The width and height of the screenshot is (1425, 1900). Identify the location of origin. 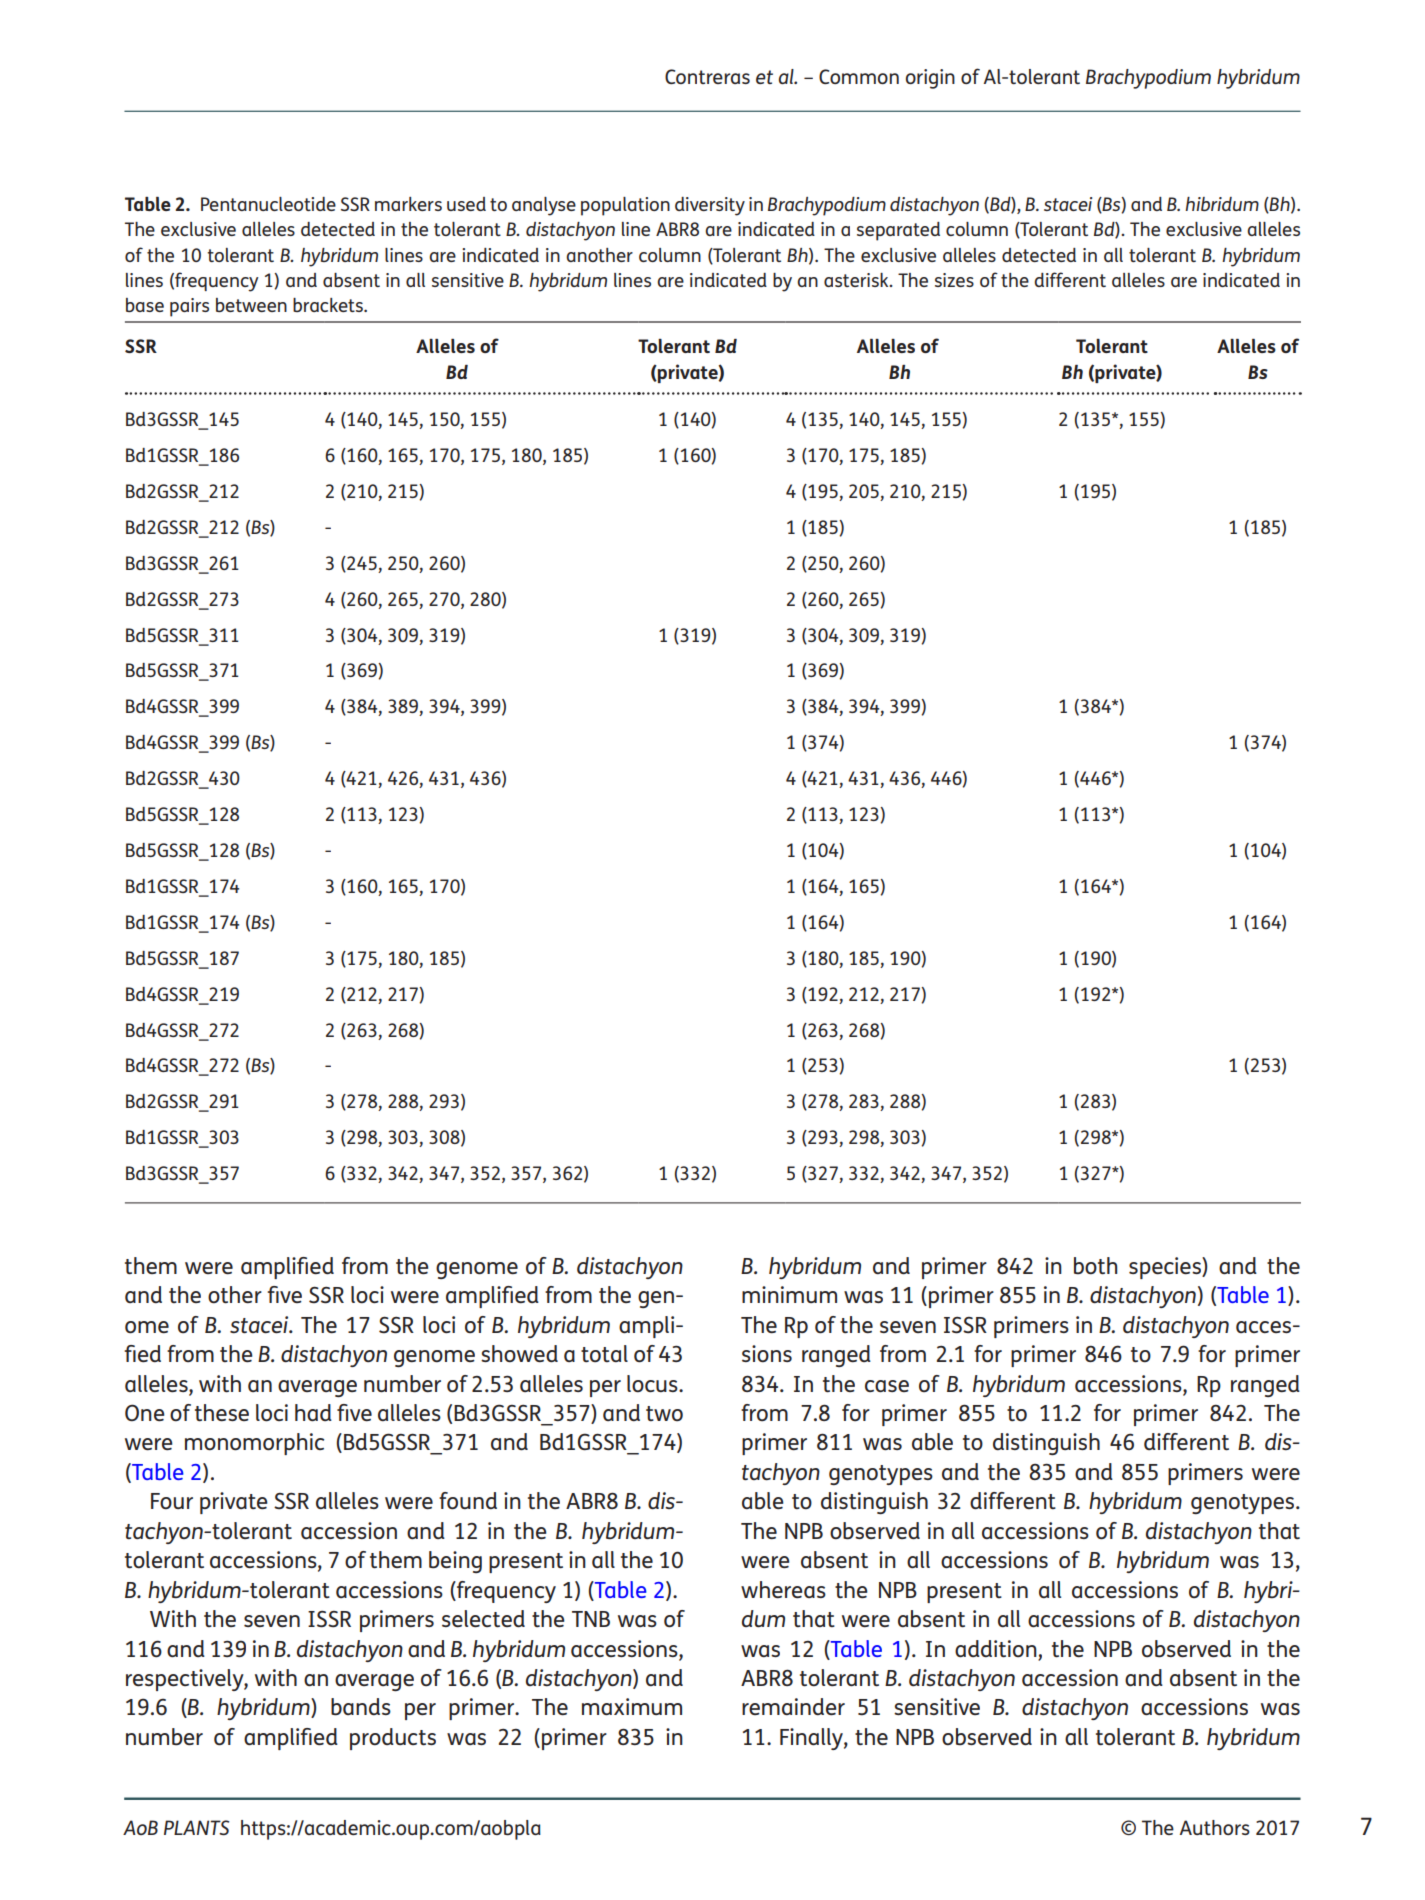
(930, 79).
